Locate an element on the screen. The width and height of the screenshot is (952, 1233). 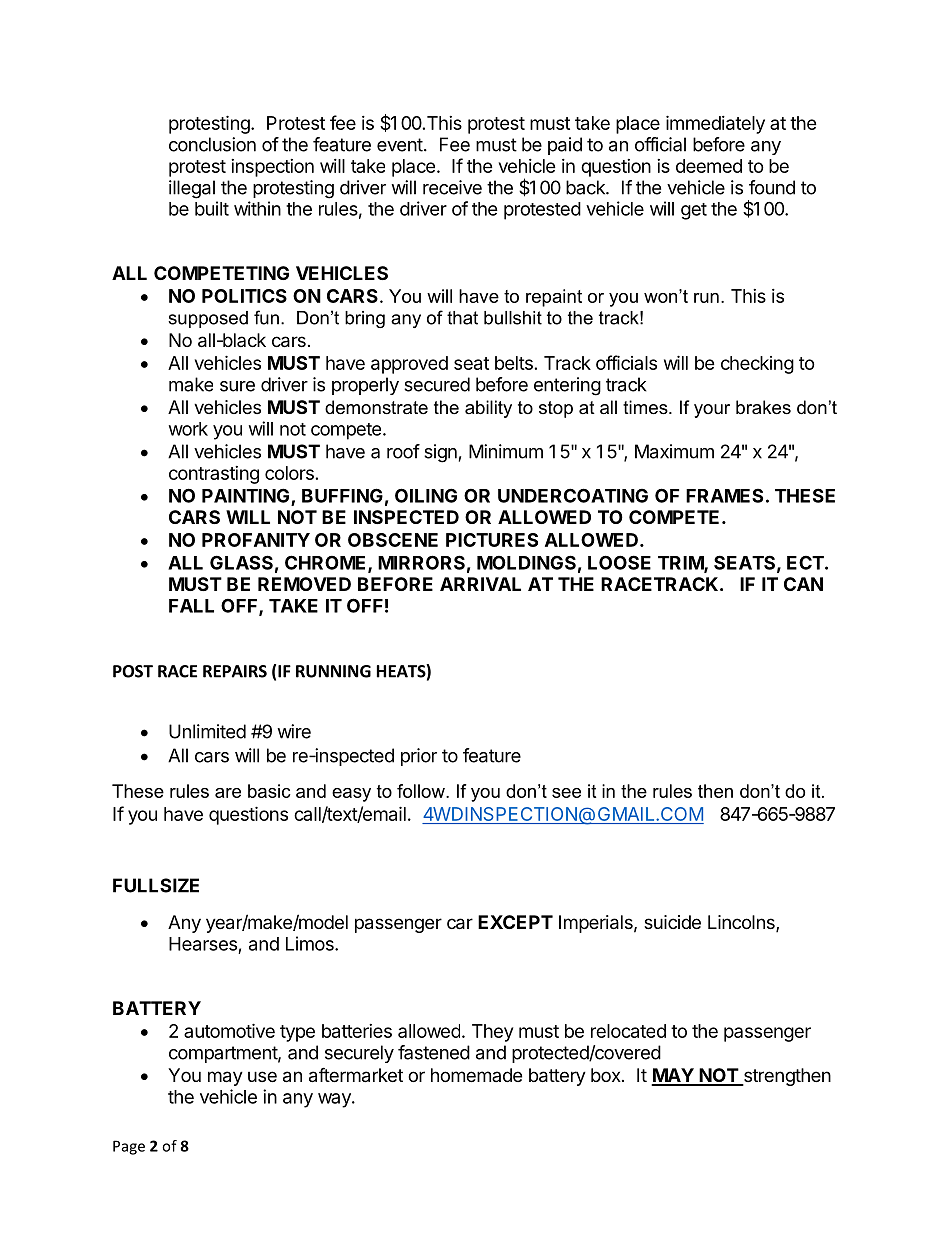
ARRIVAL is located at coordinates (480, 584).
